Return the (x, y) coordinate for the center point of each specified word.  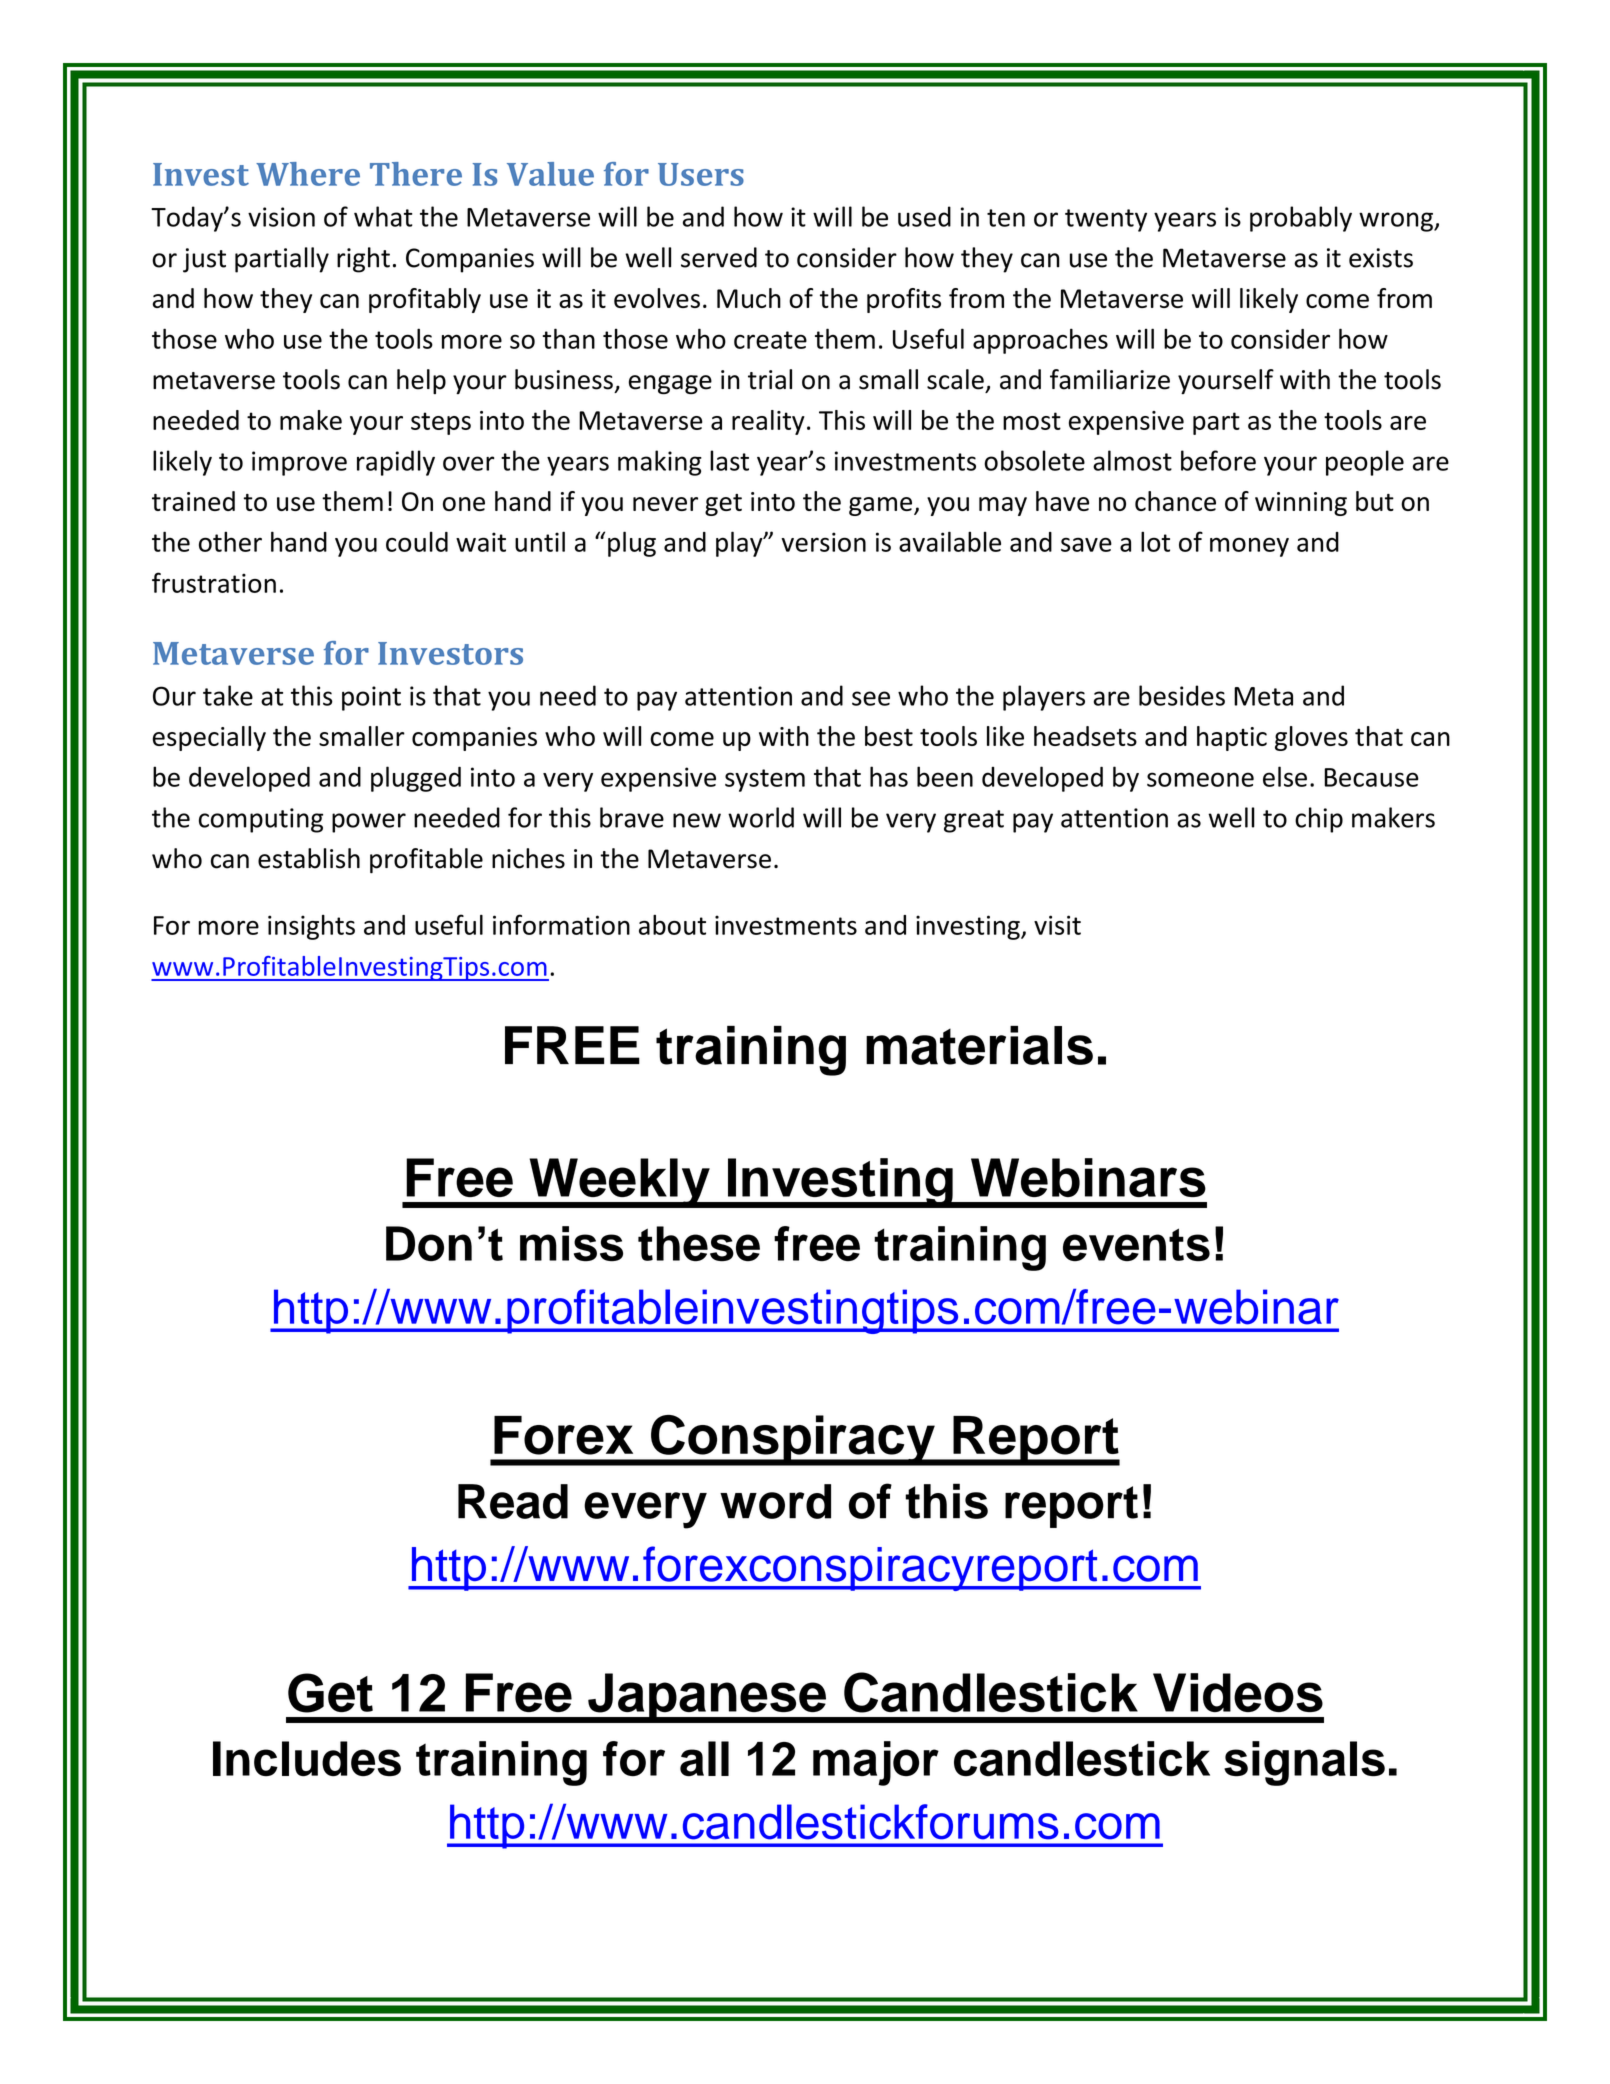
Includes (307, 1759)
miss (571, 1244)
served (719, 257)
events (1136, 1245)
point (371, 698)
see (871, 698)
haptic (1232, 738)
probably (1301, 219)
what (383, 216)
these (699, 1244)
